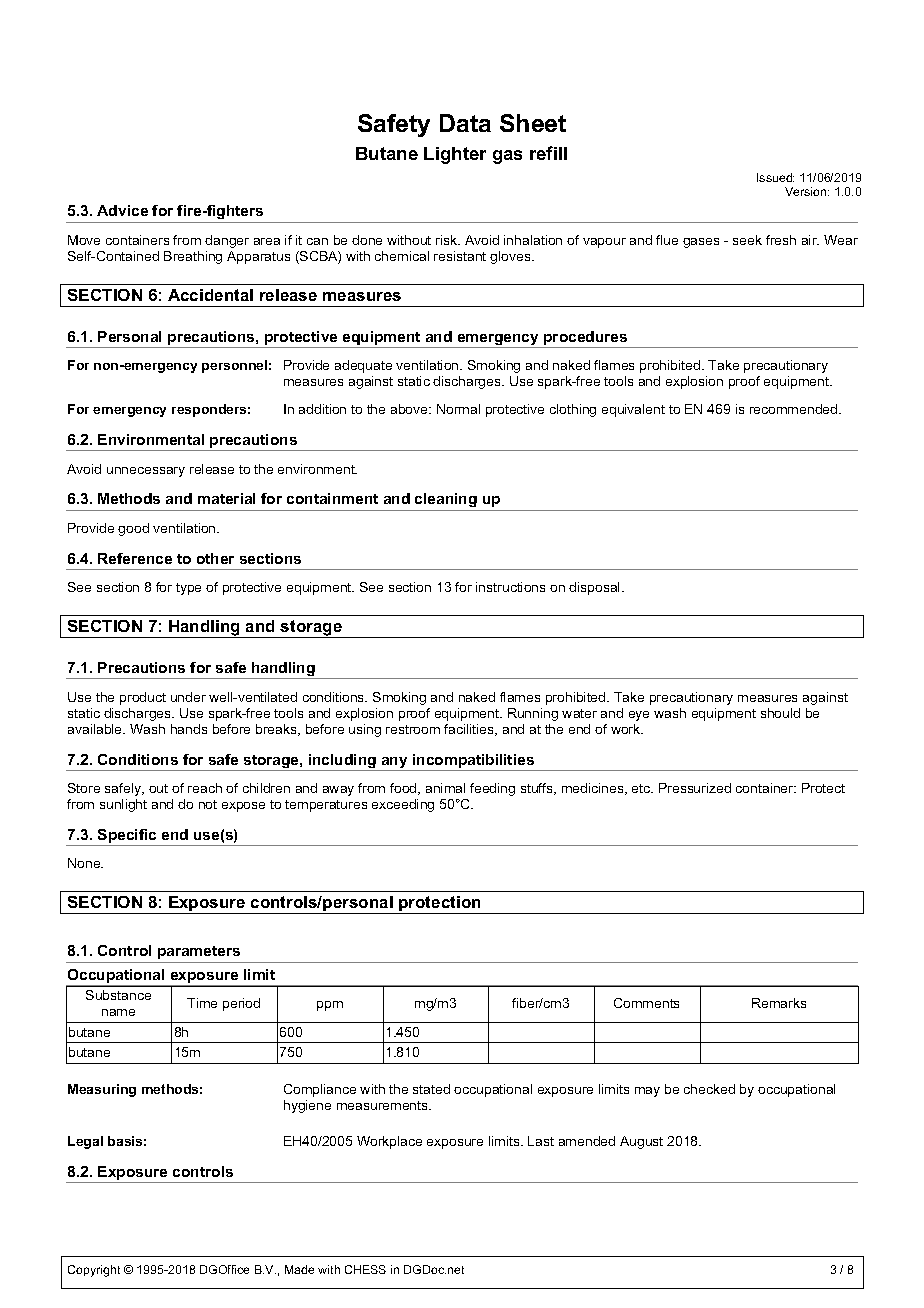 Image resolution: width=924 pixels, height=1308 pixels. I want to click on Lighter, so click(455, 155).
